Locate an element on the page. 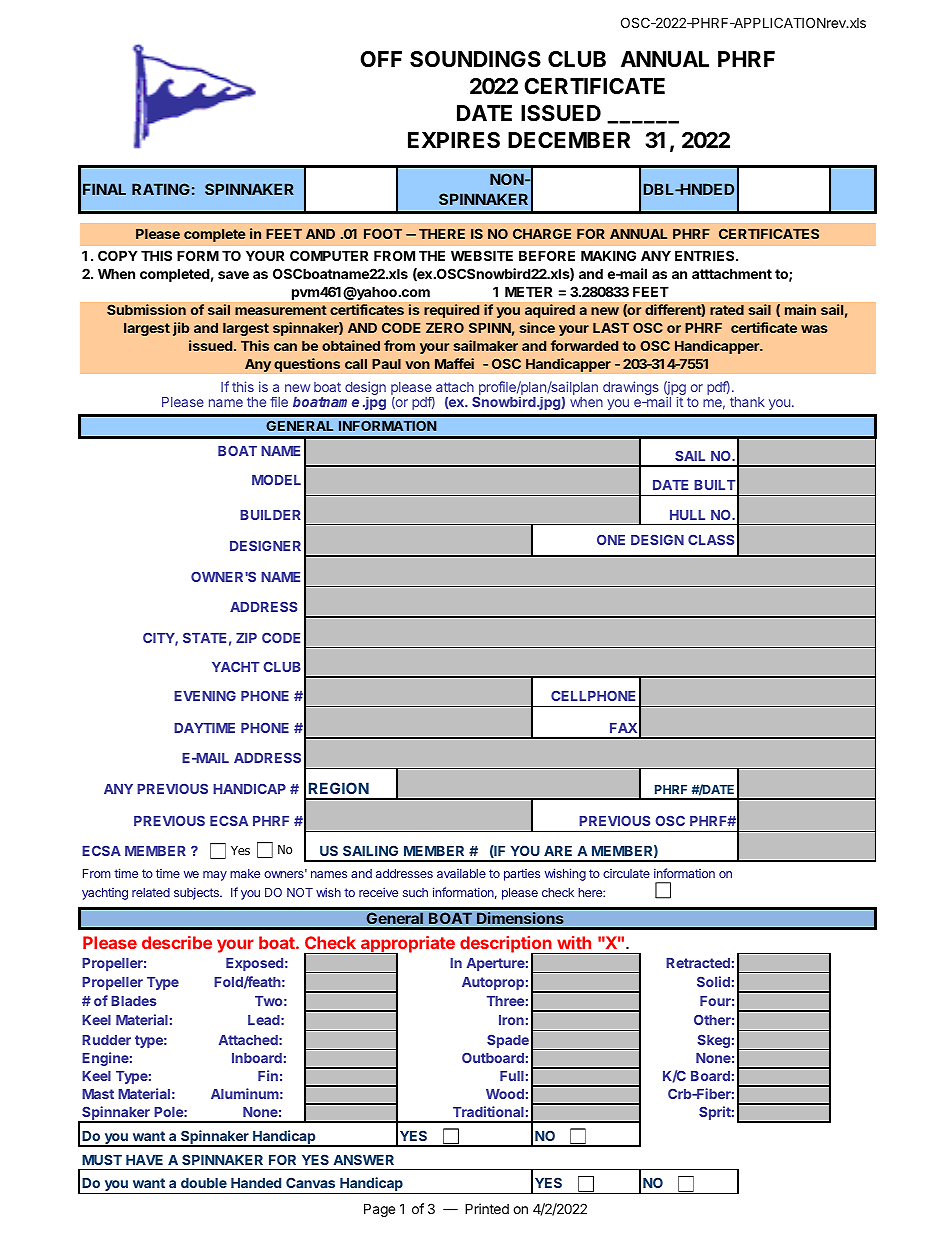  Printed is located at coordinates (487, 1208).
